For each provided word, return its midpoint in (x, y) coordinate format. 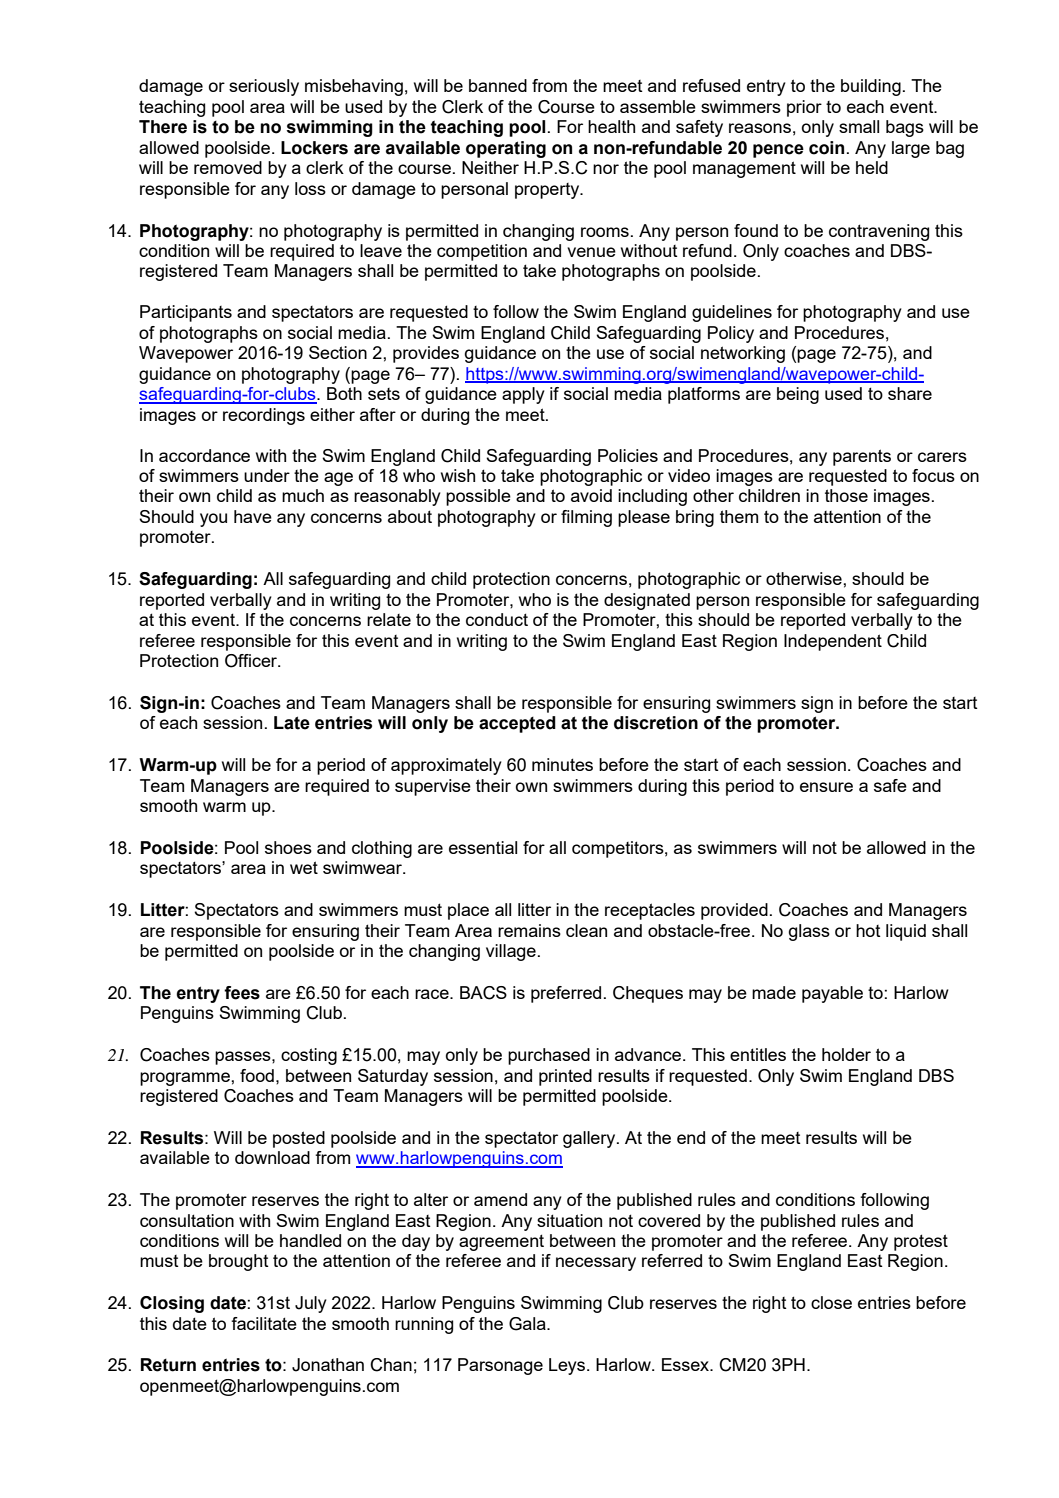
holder (846, 1054)
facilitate (264, 1323)
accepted (517, 724)
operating (506, 149)
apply (523, 395)
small (859, 126)
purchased (549, 1056)
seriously (264, 87)
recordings (264, 416)
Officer (252, 661)
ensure (826, 787)
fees (242, 993)
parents (862, 457)
